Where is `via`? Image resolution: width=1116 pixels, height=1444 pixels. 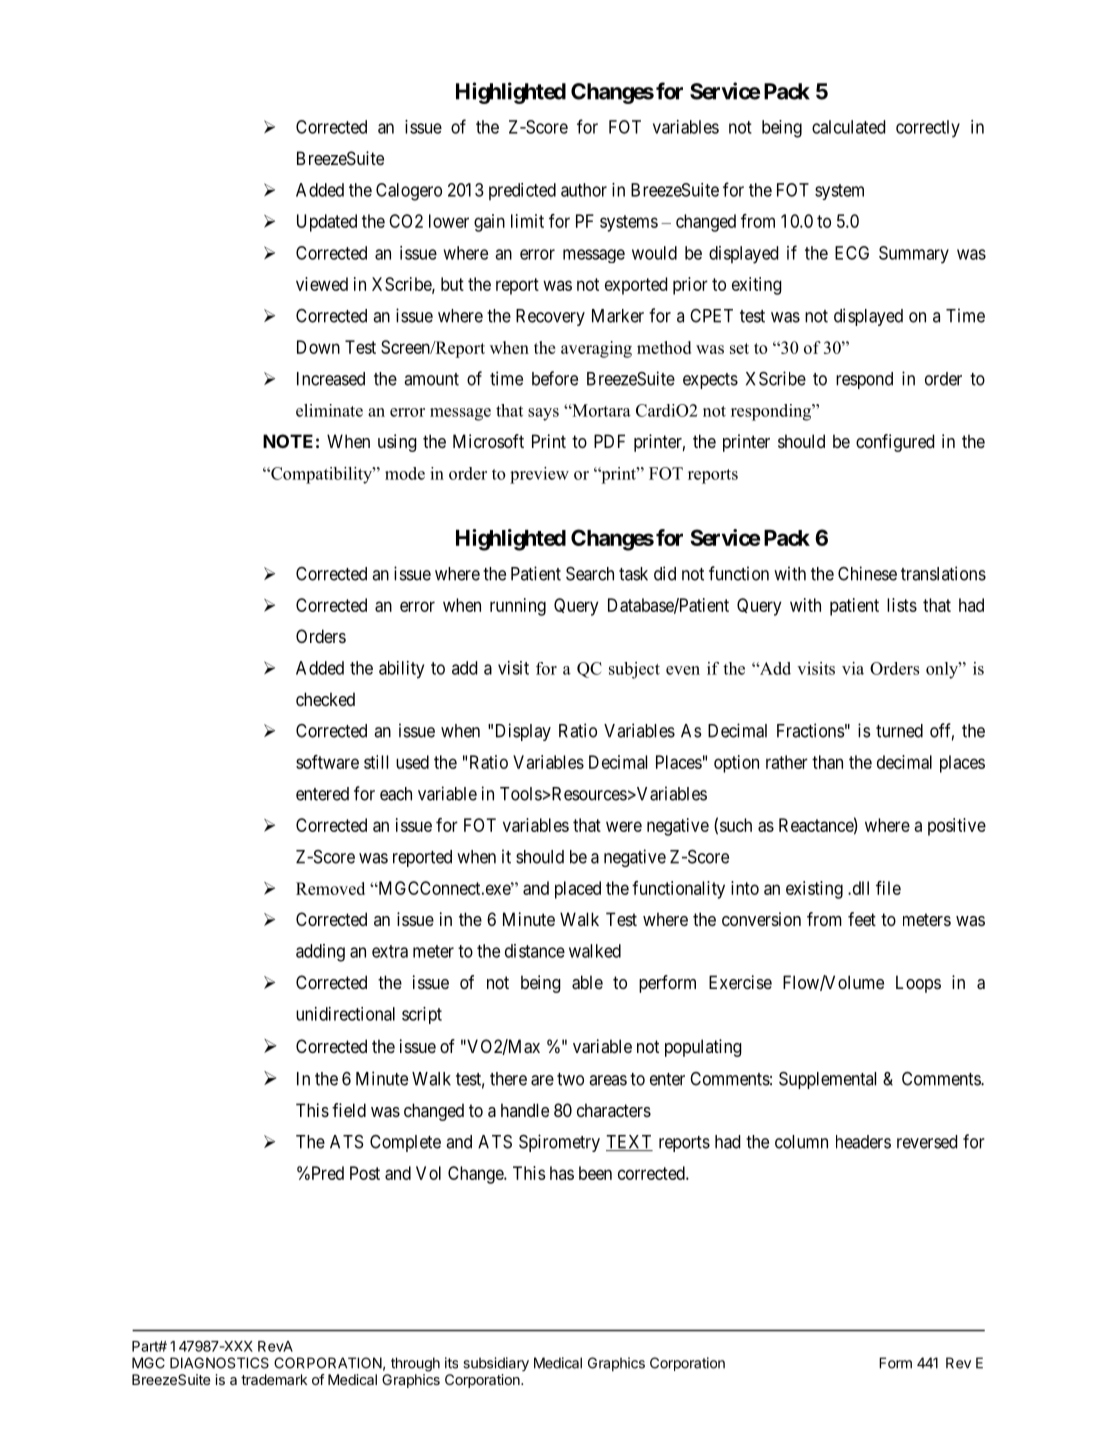
via is located at coordinates (853, 668).
